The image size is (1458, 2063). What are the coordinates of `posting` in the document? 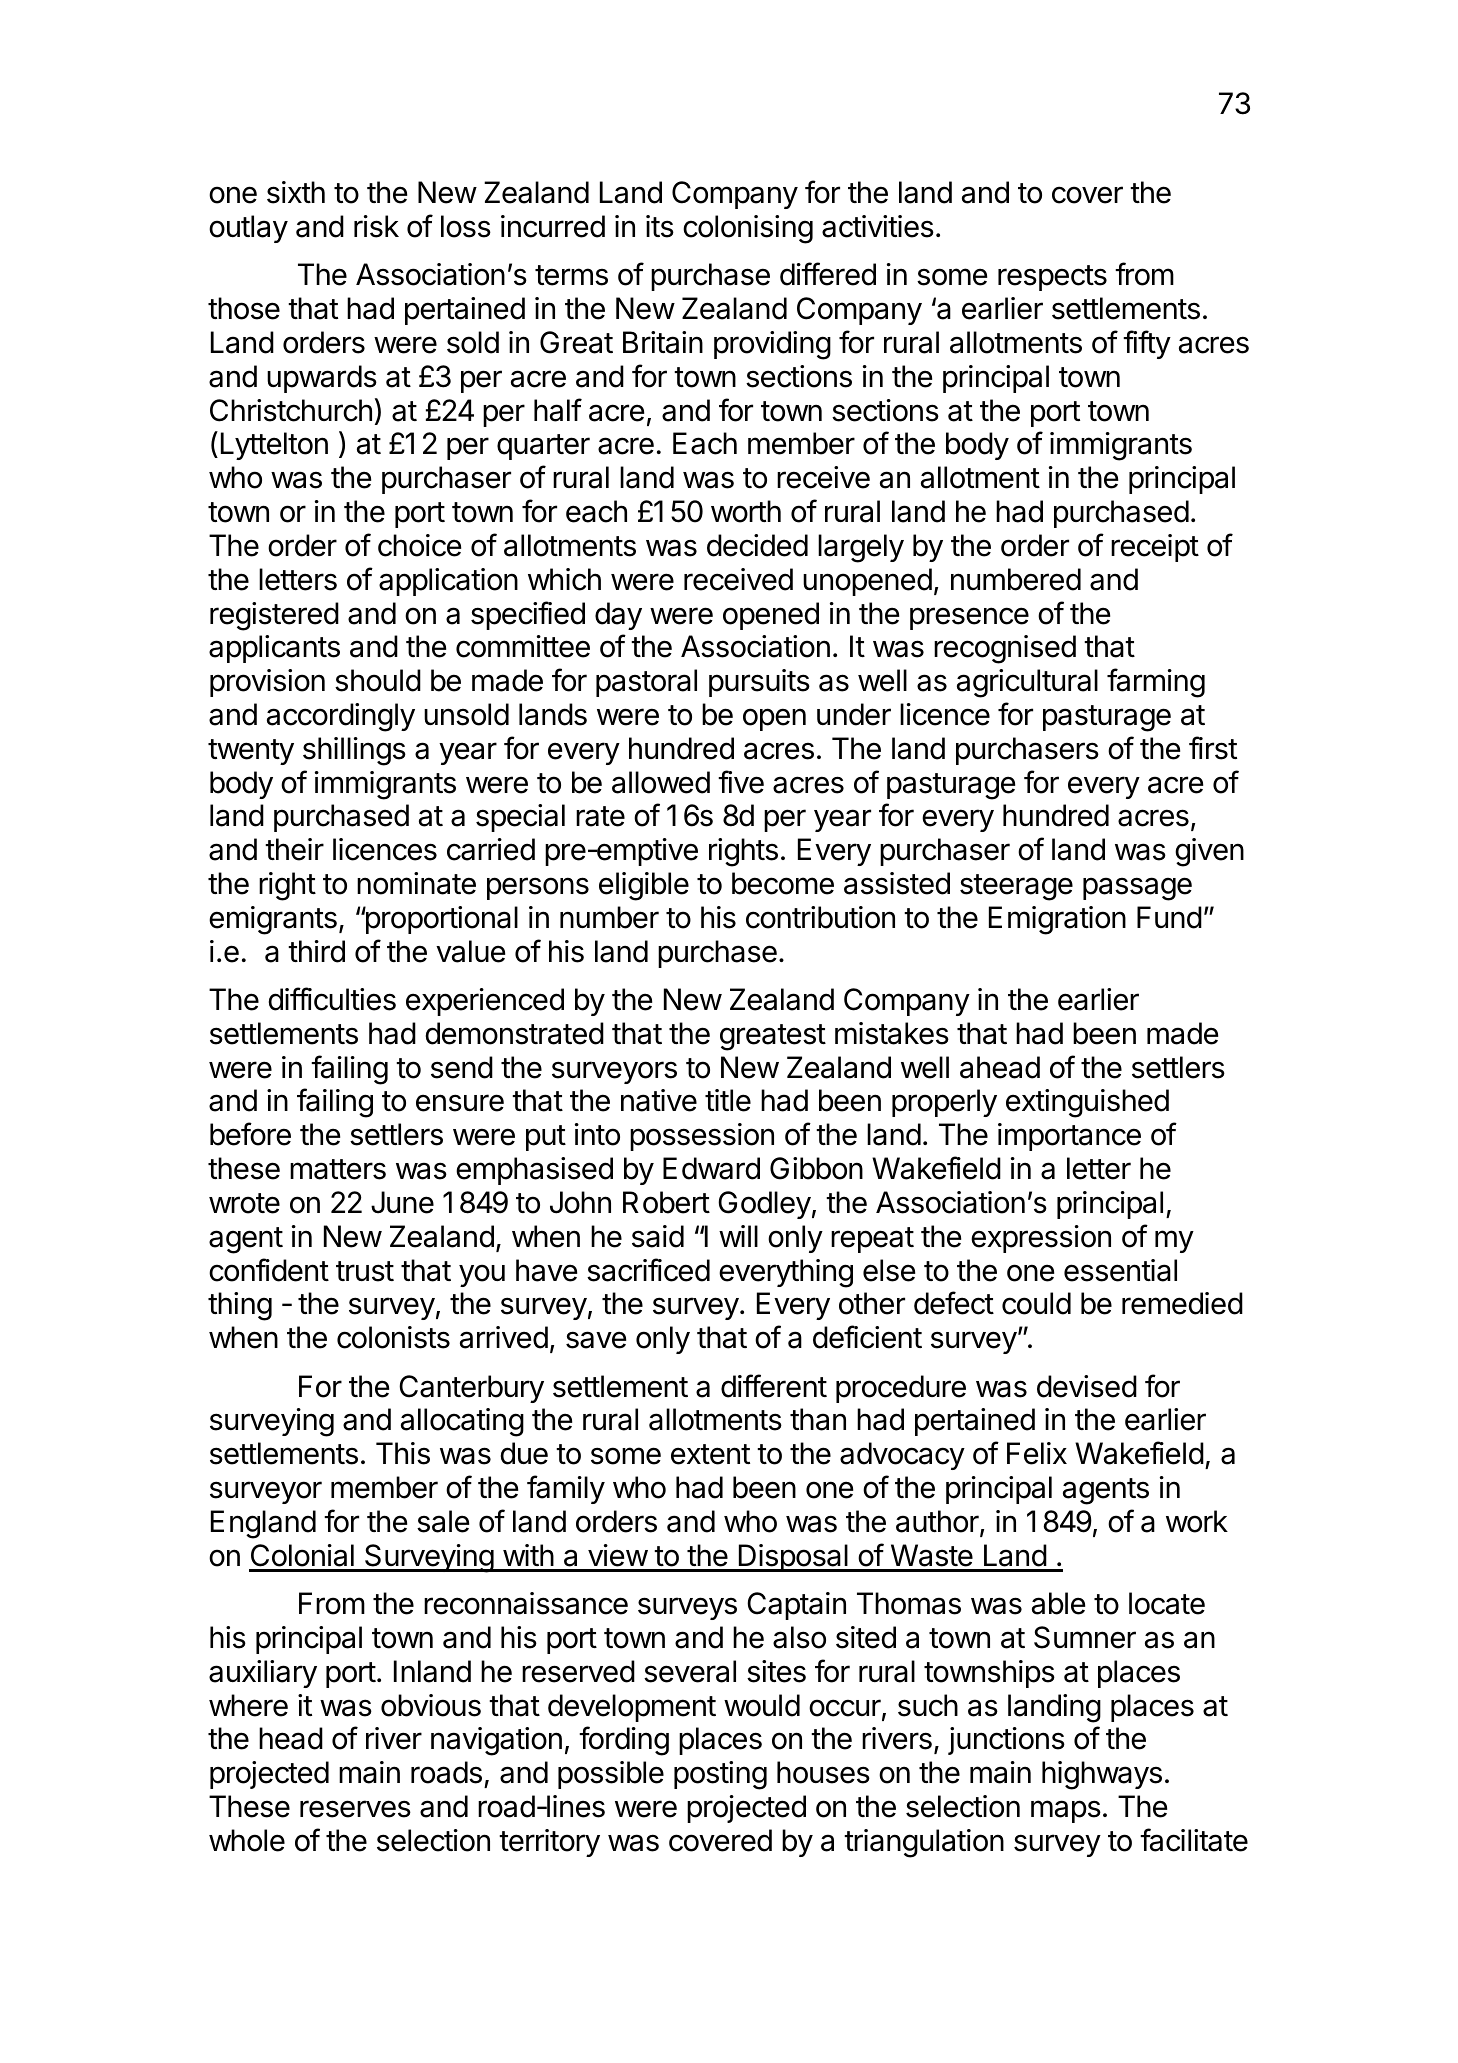 It's located at (720, 1775).
